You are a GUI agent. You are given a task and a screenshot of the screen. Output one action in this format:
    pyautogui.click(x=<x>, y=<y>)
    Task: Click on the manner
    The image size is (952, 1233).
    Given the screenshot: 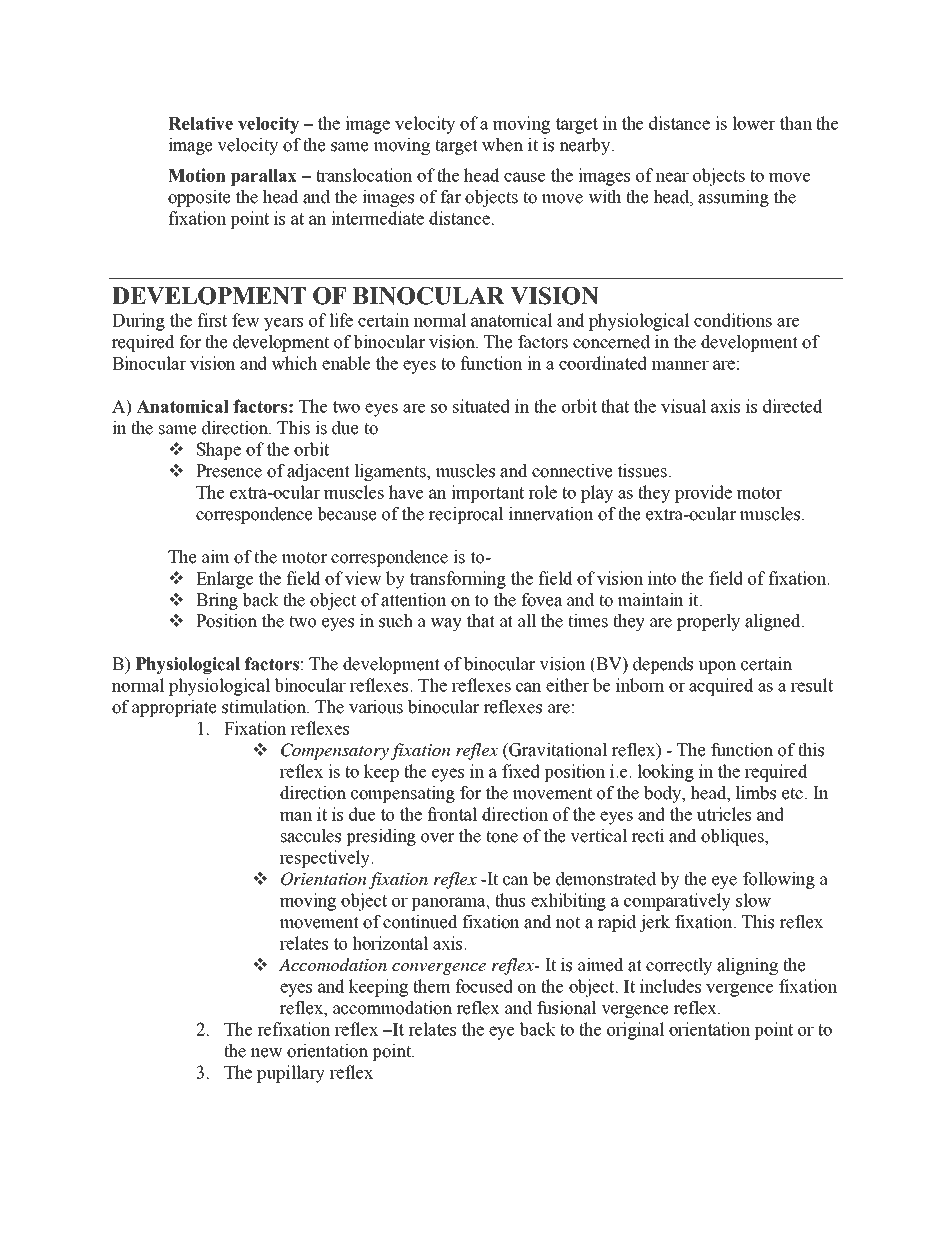 What is the action you would take?
    pyautogui.click(x=680, y=365)
